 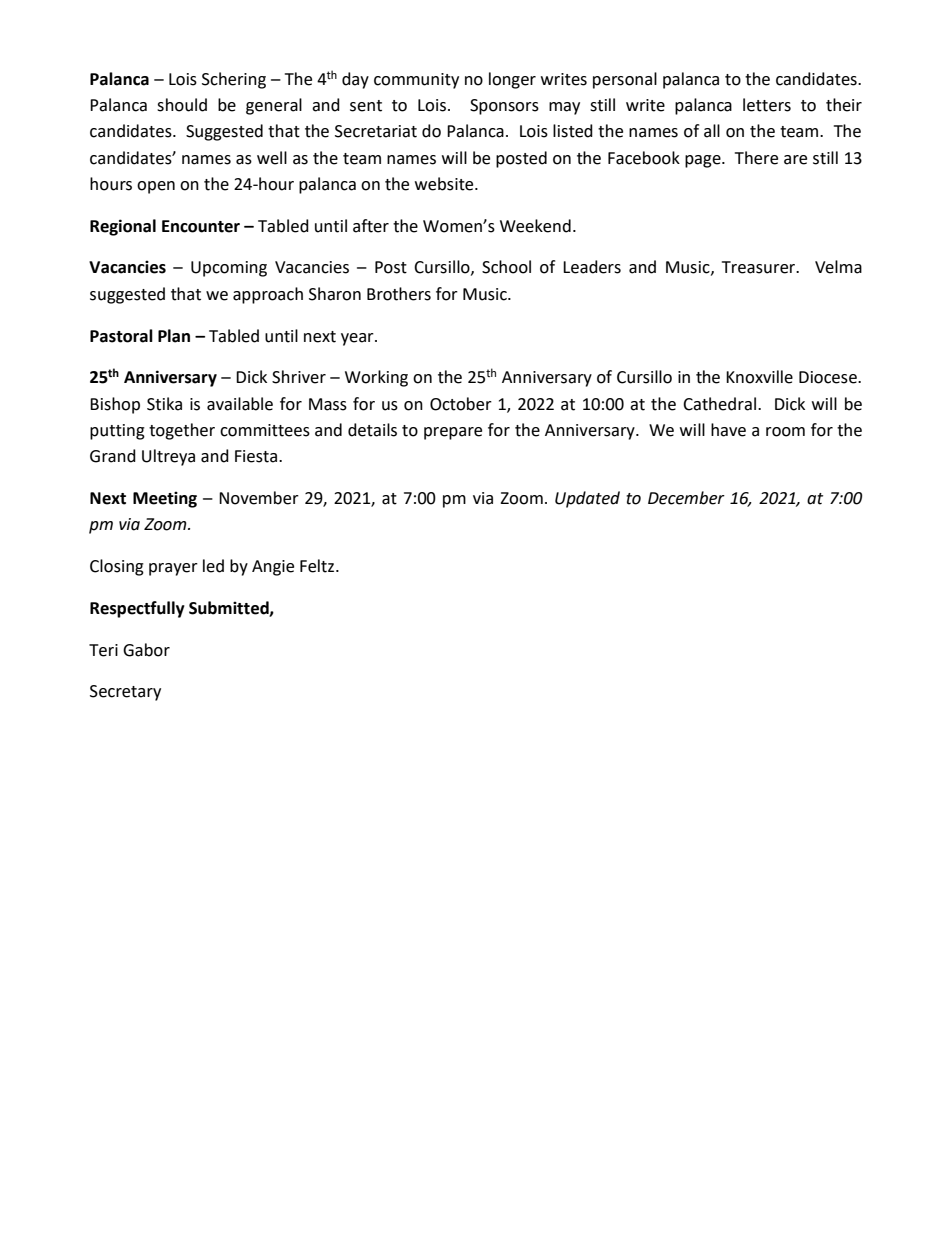 What do you see at coordinates (506, 267) in the page?
I see `School` at bounding box center [506, 267].
